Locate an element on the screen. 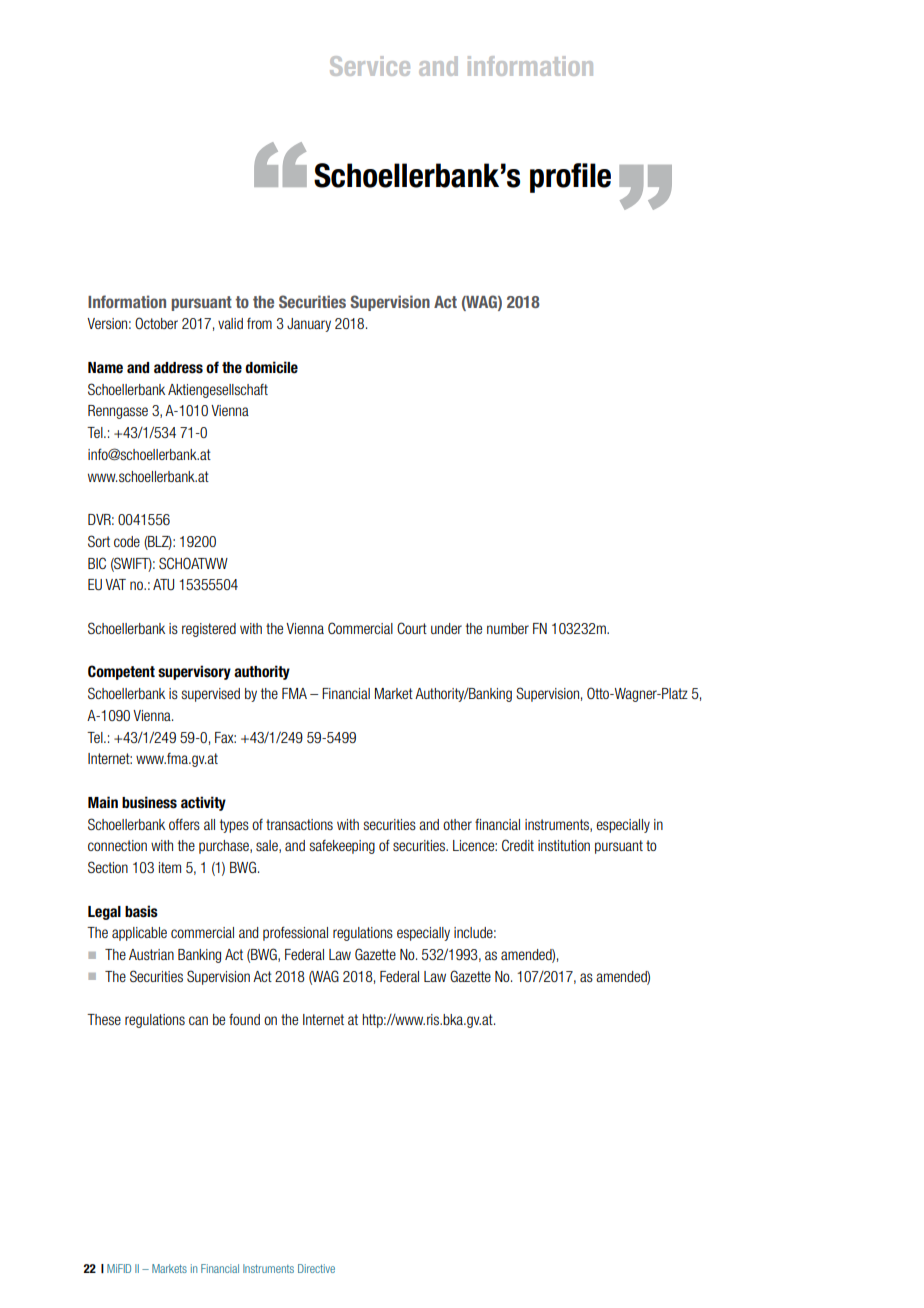 The image size is (924, 1308). profile is located at coordinates (570, 178).
